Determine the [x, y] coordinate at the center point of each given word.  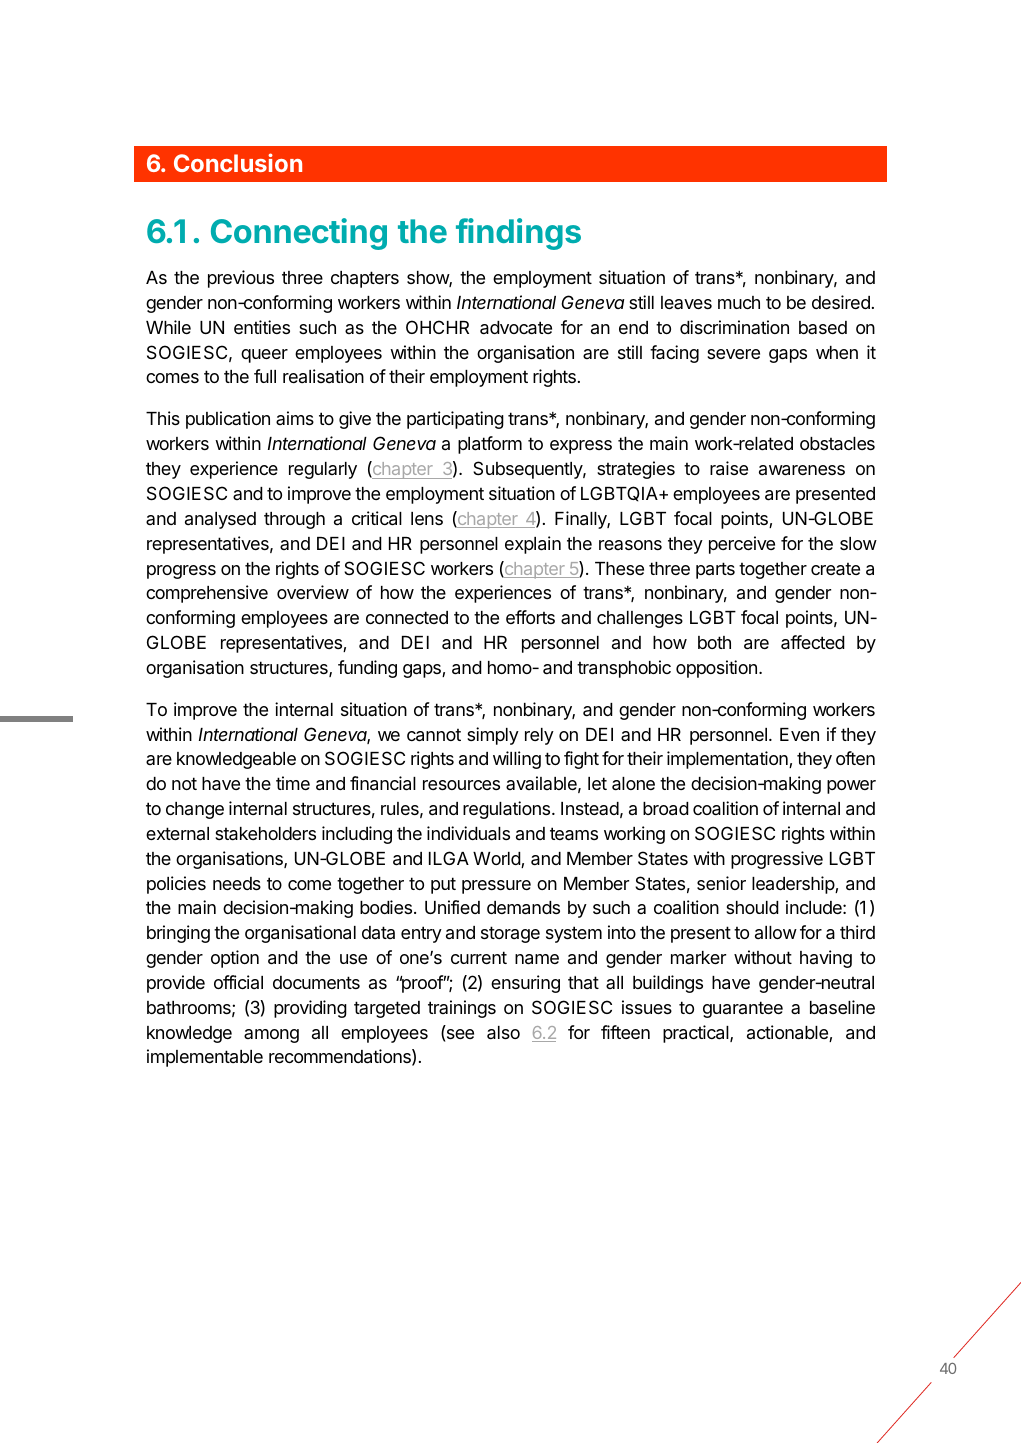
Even [799, 734]
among [271, 1036]
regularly [323, 470]
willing [517, 760]
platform [490, 445]
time [293, 783]
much [739, 302]
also [503, 1033]
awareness [802, 470]
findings [518, 234]
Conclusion [238, 162]
